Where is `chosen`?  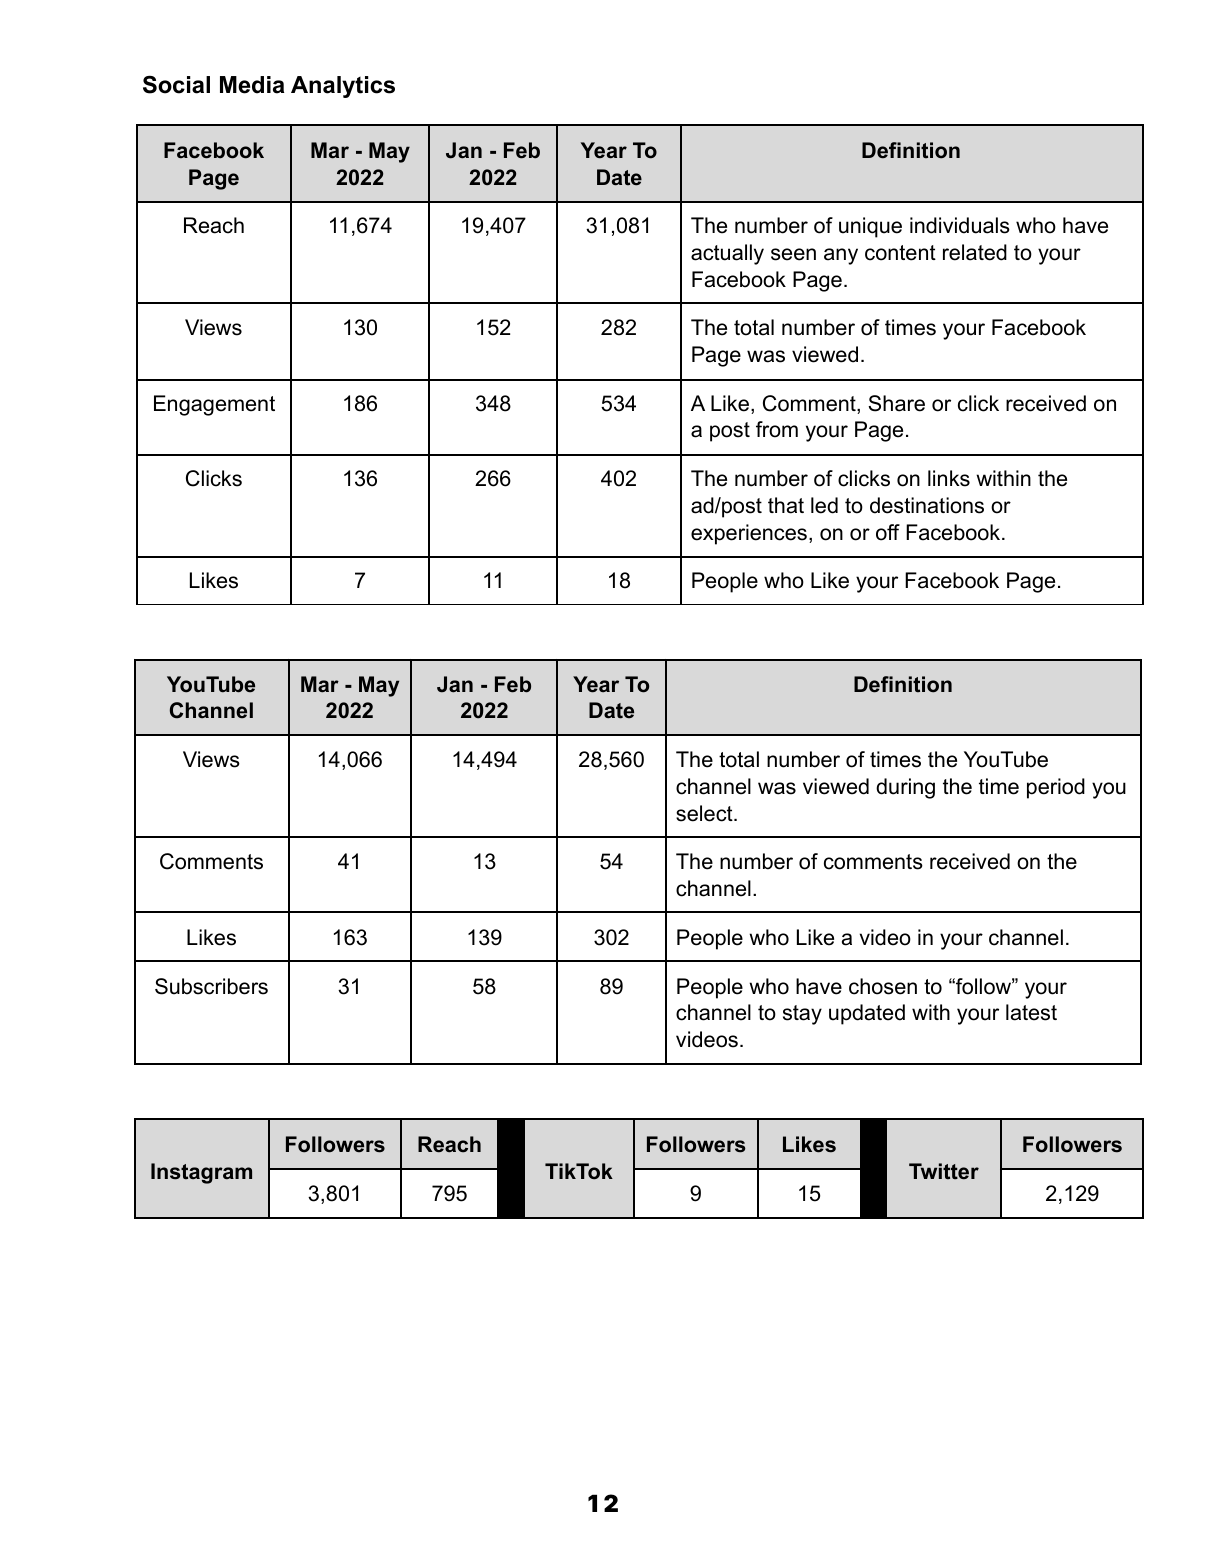 chosen is located at coordinates (883, 986).
